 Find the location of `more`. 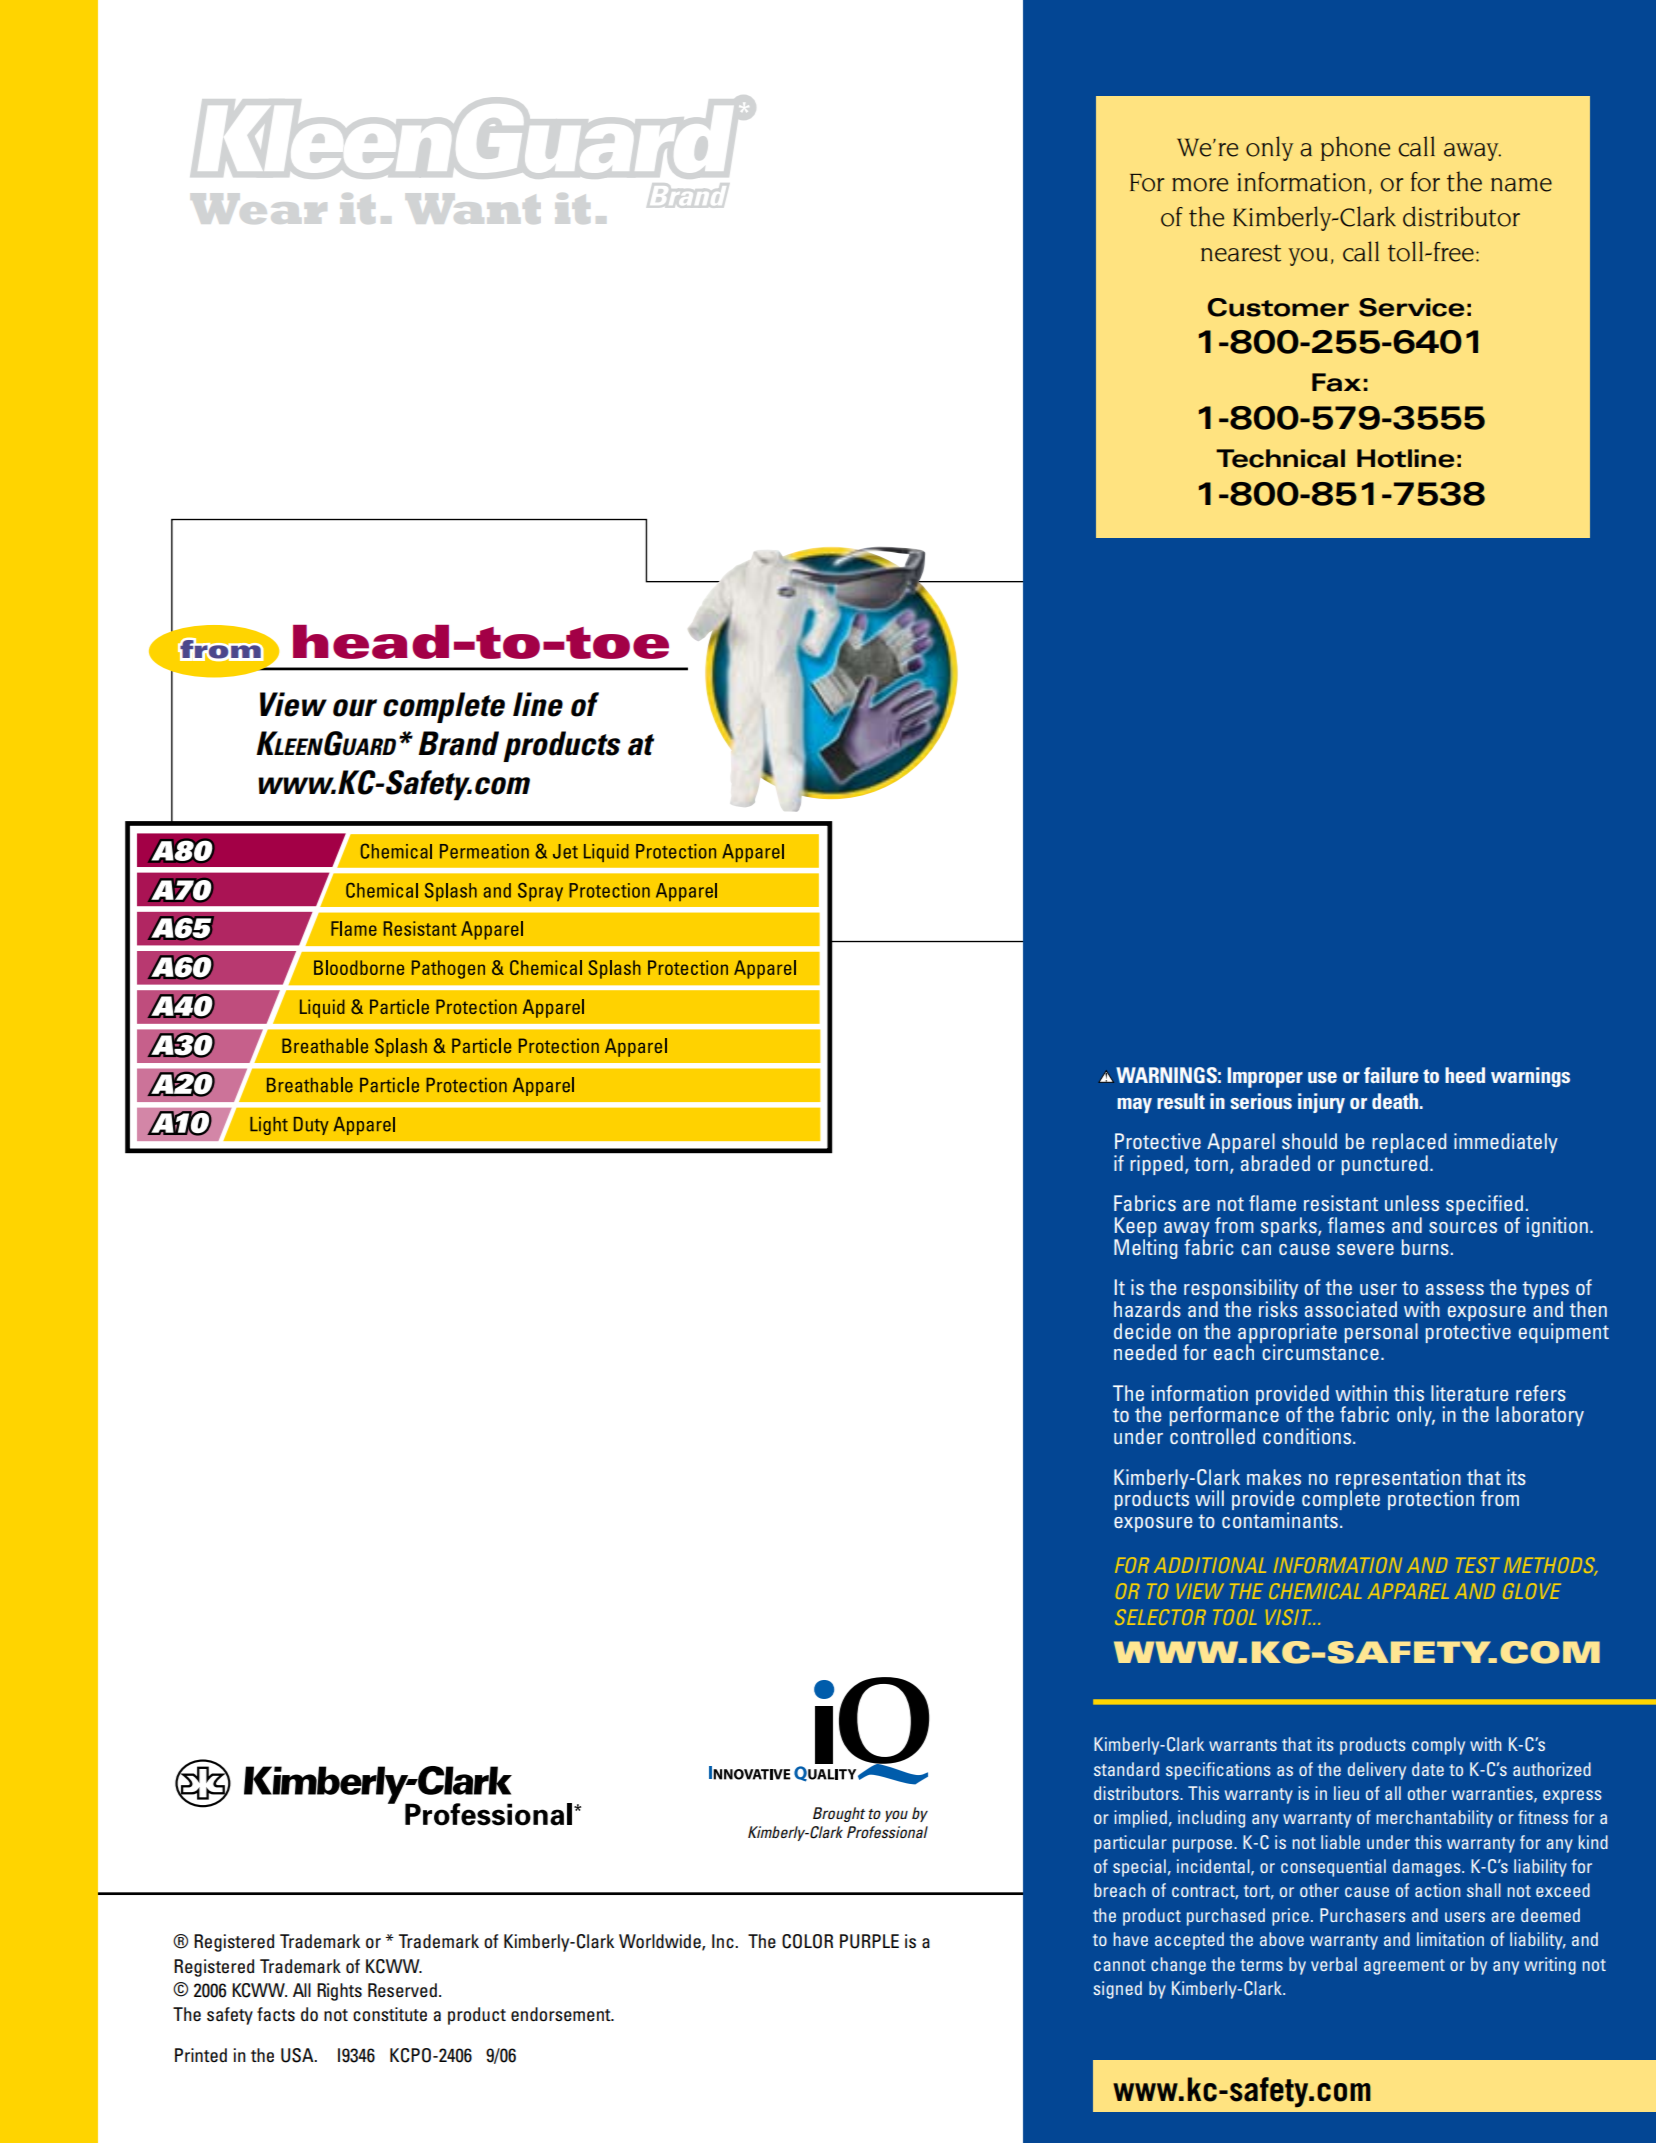

more is located at coordinates (1200, 185).
